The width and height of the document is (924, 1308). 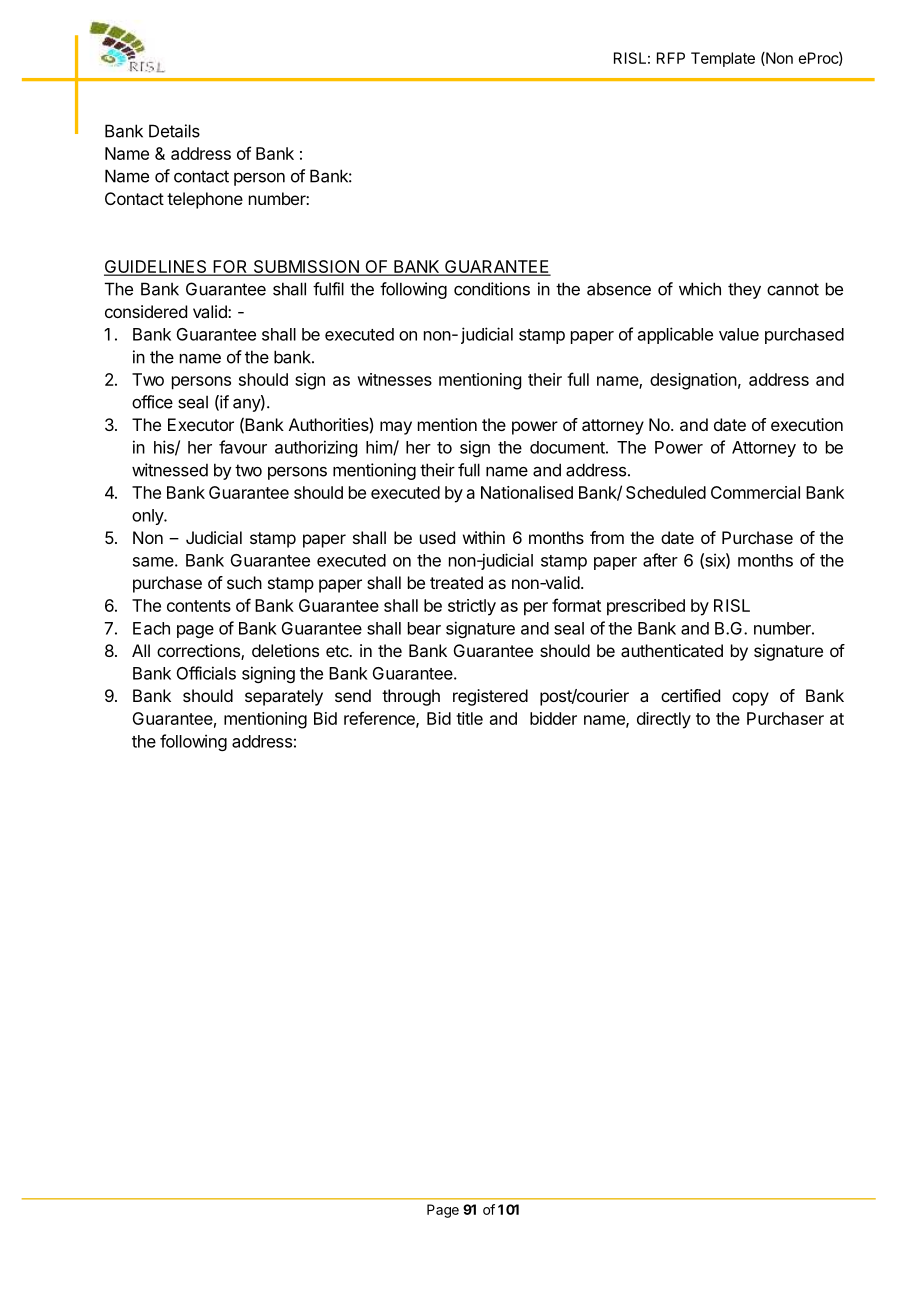 What do you see at coordinates (456, 582) in the document?
I see `treated` at bounding box center [456, 582].
